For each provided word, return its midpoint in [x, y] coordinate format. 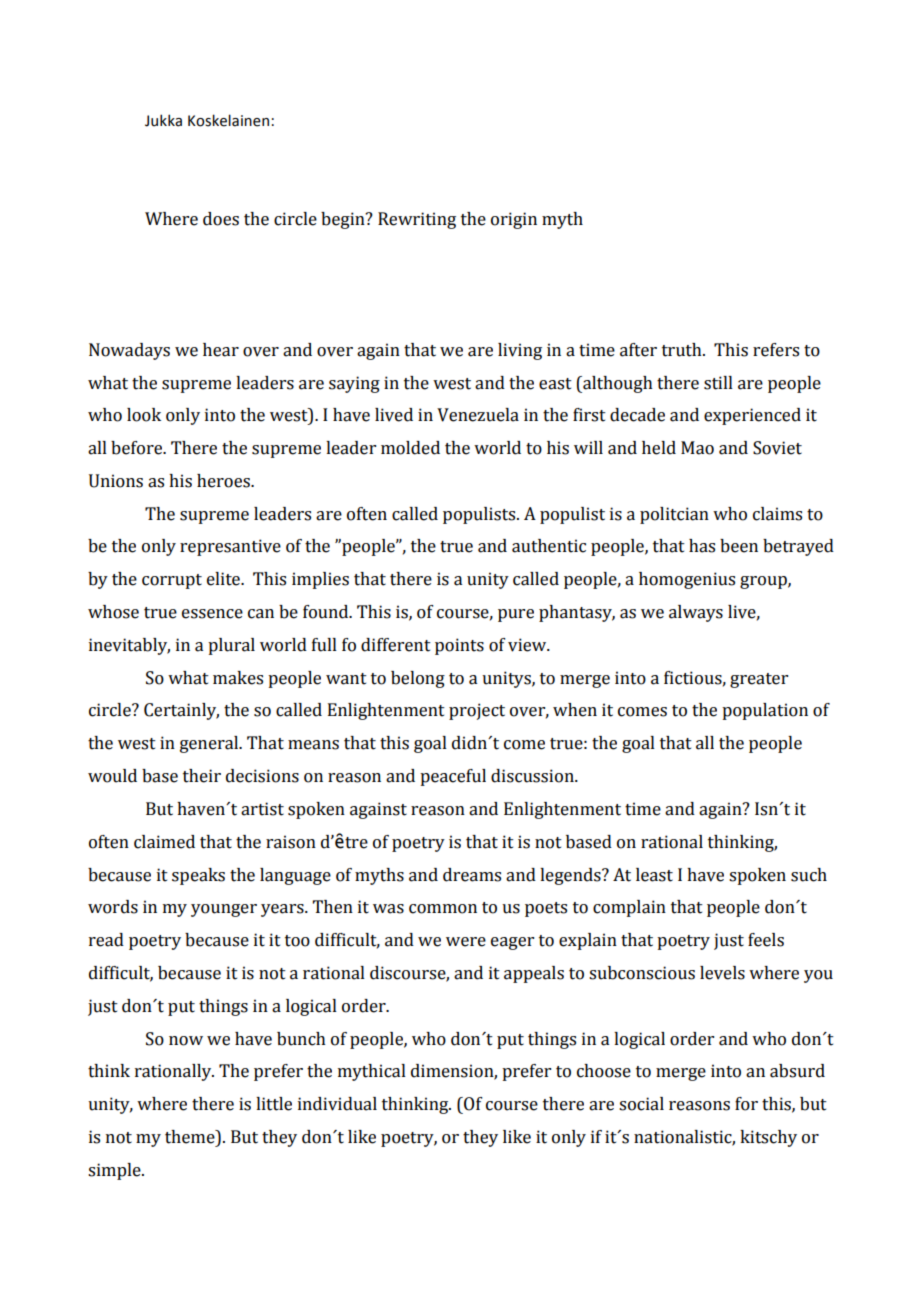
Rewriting [417, 220]
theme [191, 1137]
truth [683, 350]
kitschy [768, 1138]
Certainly [181, 711]
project [477, 711]
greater [759, 680]
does [221, 219]
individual [337, 1104]
